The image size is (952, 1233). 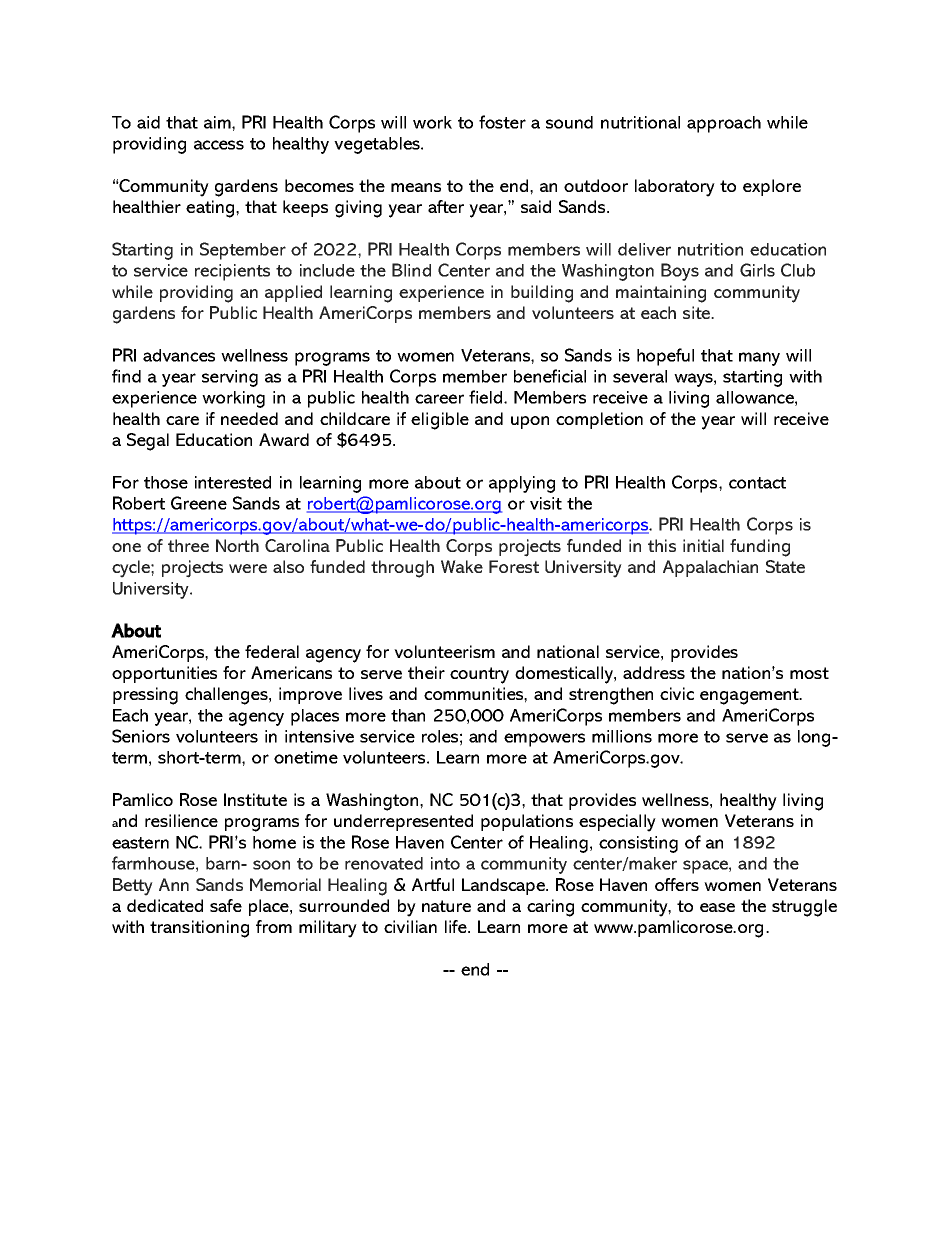 I want to click on safe, so click(x=226, y=905).
